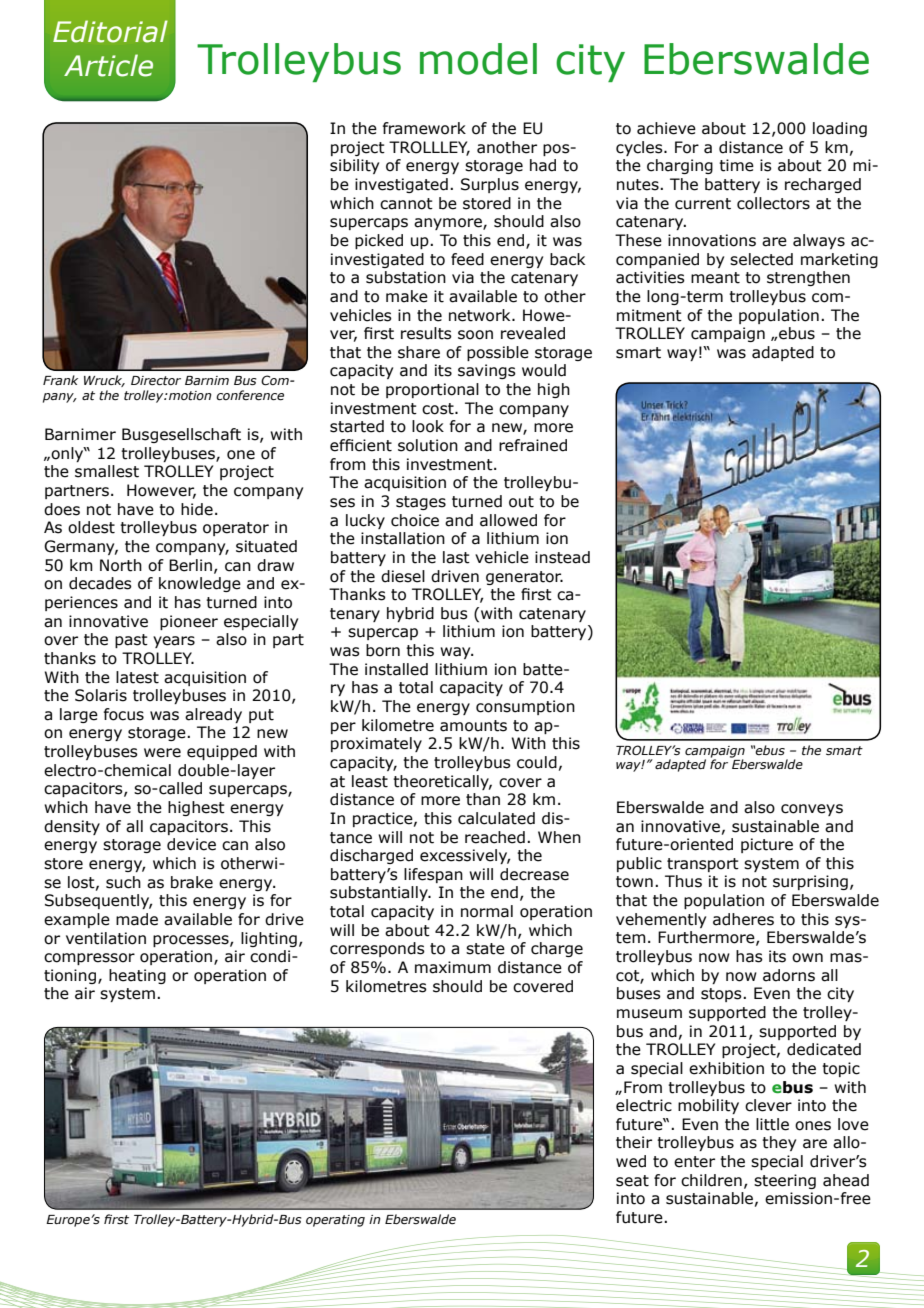 The width and height of the page is (924, 1308). I want to click on meant, so click(715, 278).
